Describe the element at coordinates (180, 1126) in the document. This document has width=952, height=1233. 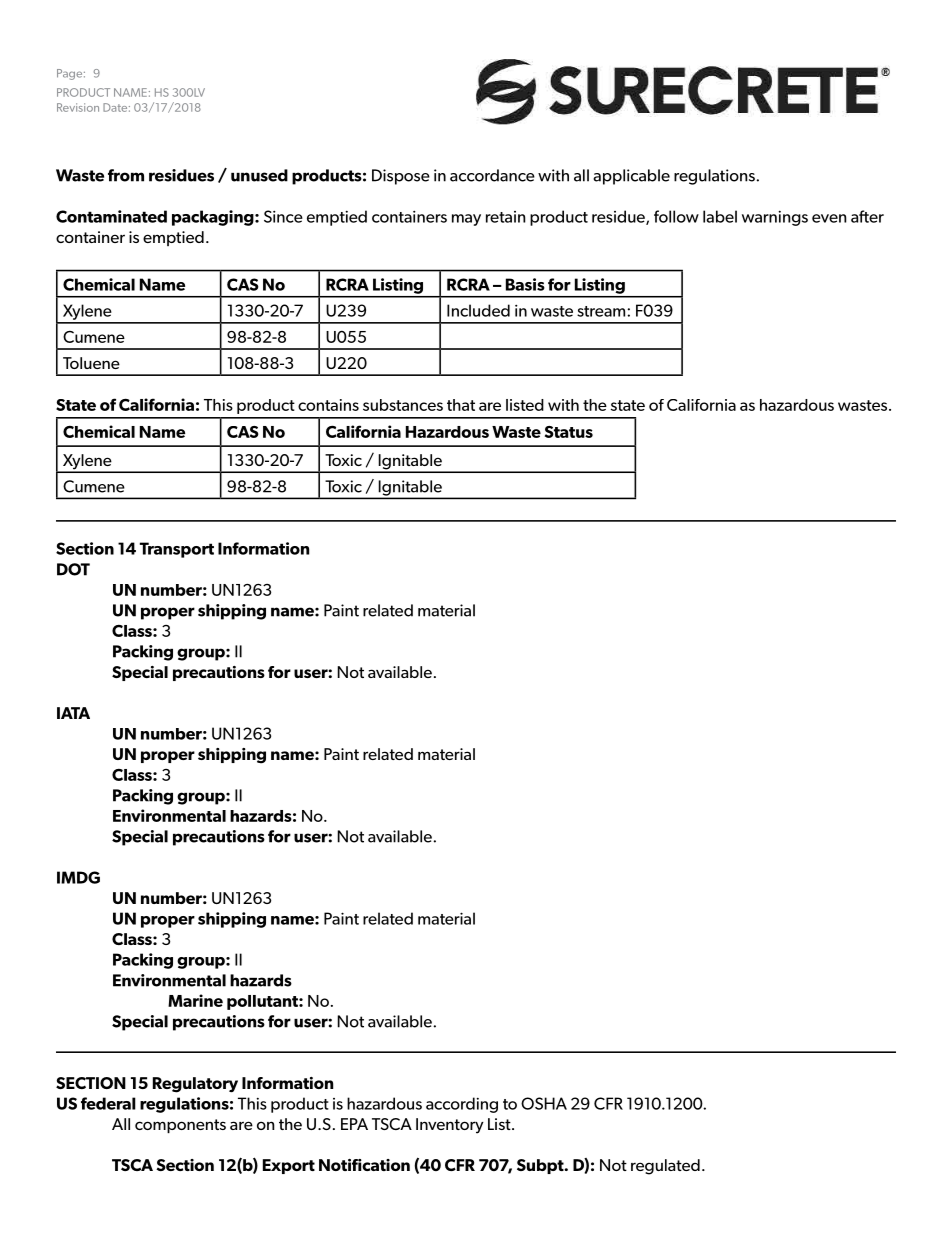
I see `components` at that location.
